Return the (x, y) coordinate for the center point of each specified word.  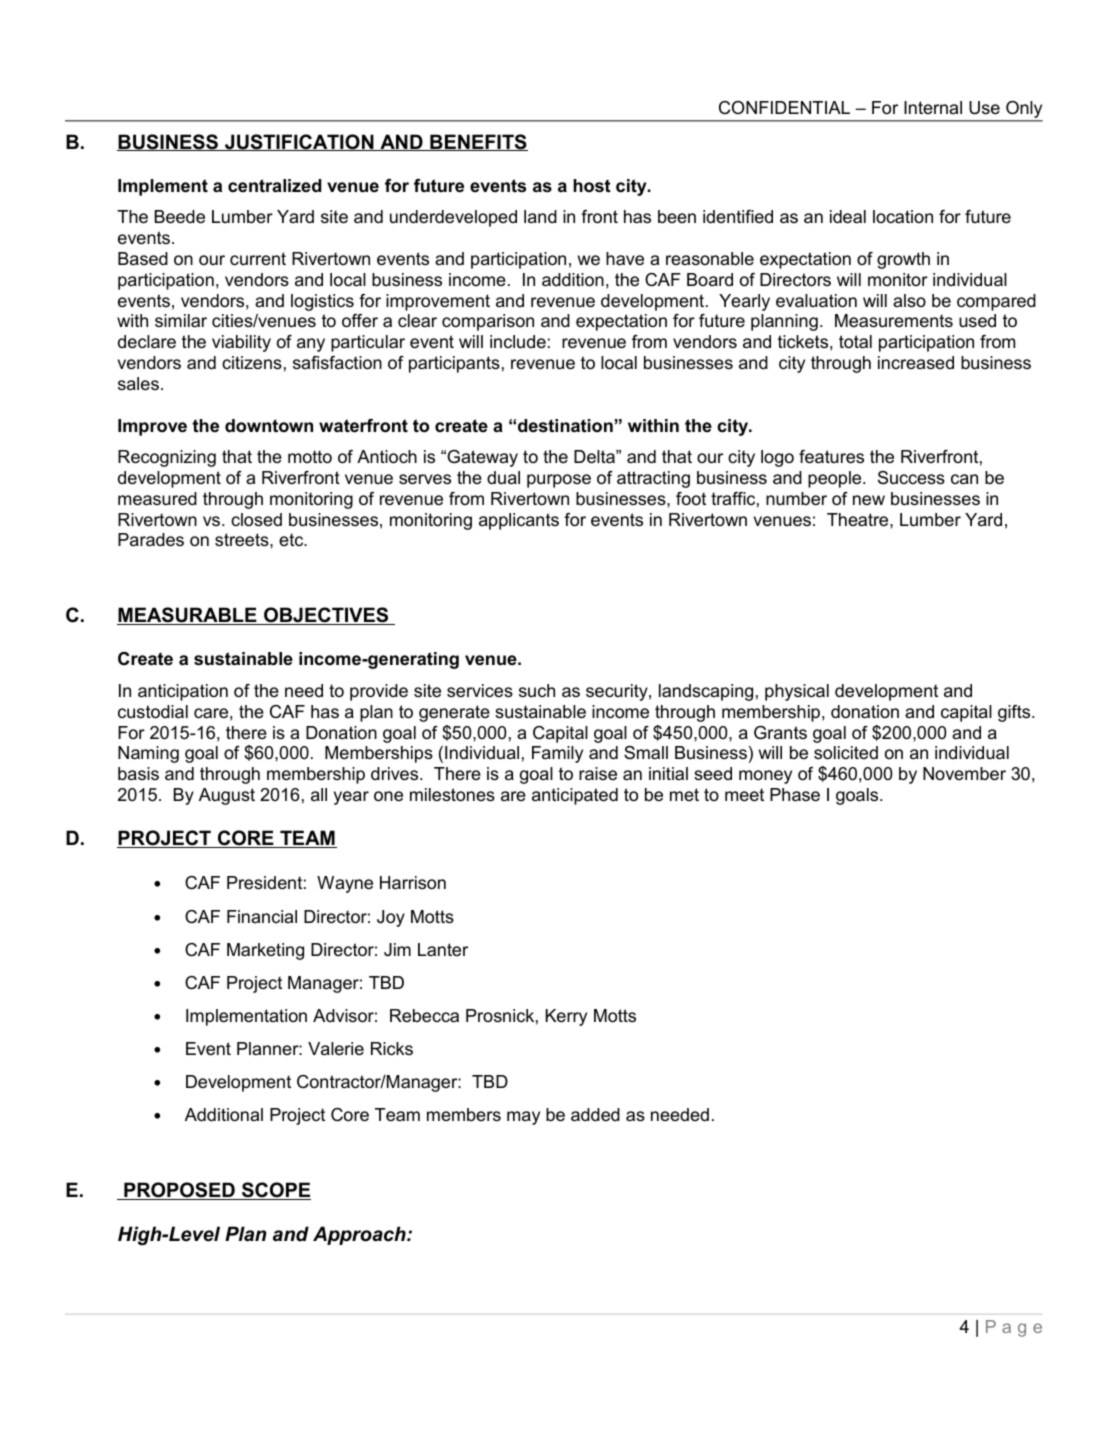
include (518, 342)
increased (916, 362)
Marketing (265, 951)
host (592, 186)
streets (243, 540)
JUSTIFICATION (299, 142)
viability (241, 343)
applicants (519, 521)
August (227, 796)
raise (598, 774)
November (964, 774)
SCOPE (275, 1191)
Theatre (859, 519)
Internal (933, 107)
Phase (795, 795)
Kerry (566, 1017)
